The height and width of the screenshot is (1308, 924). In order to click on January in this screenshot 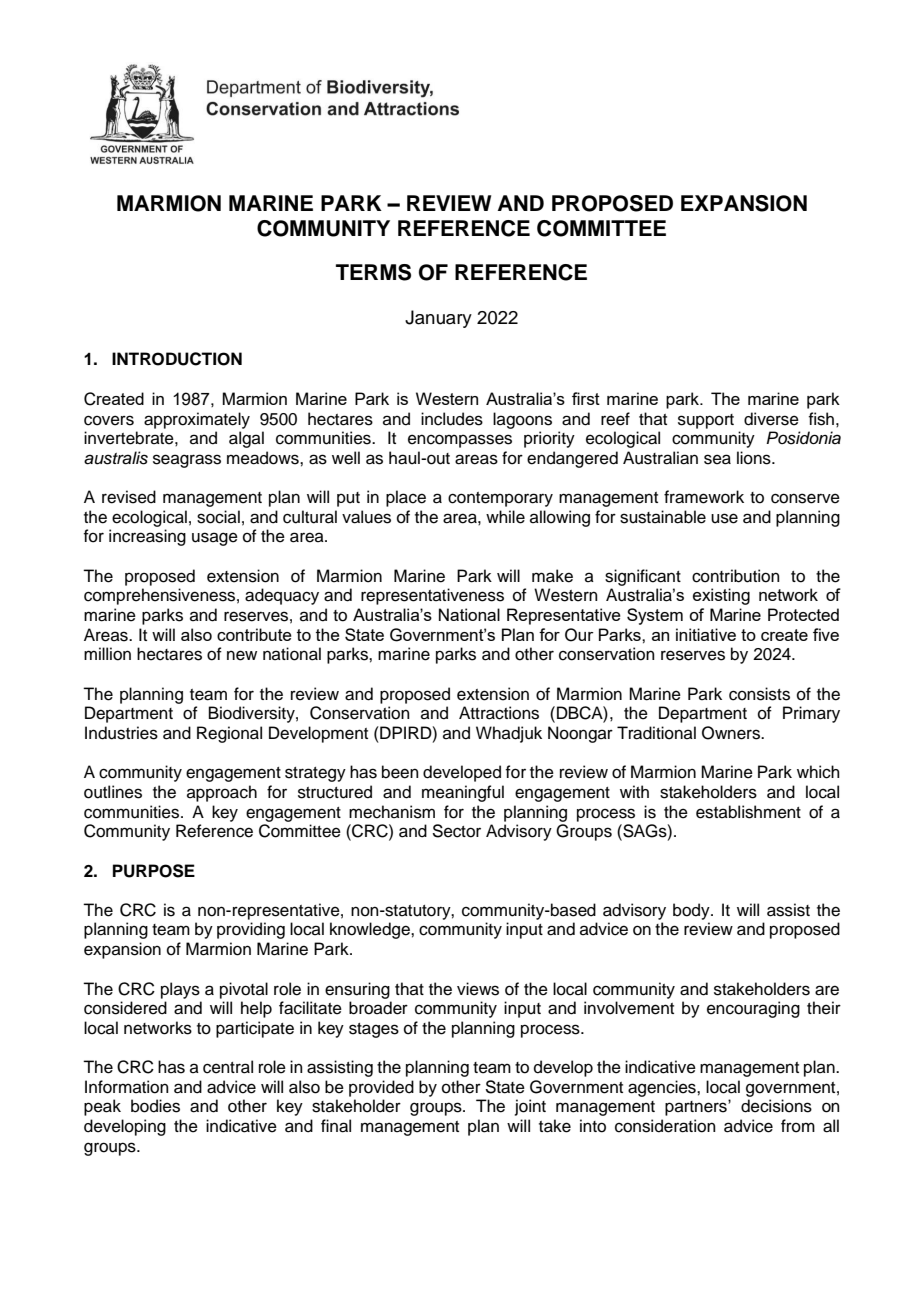, I will do `click(438, 319)`.
